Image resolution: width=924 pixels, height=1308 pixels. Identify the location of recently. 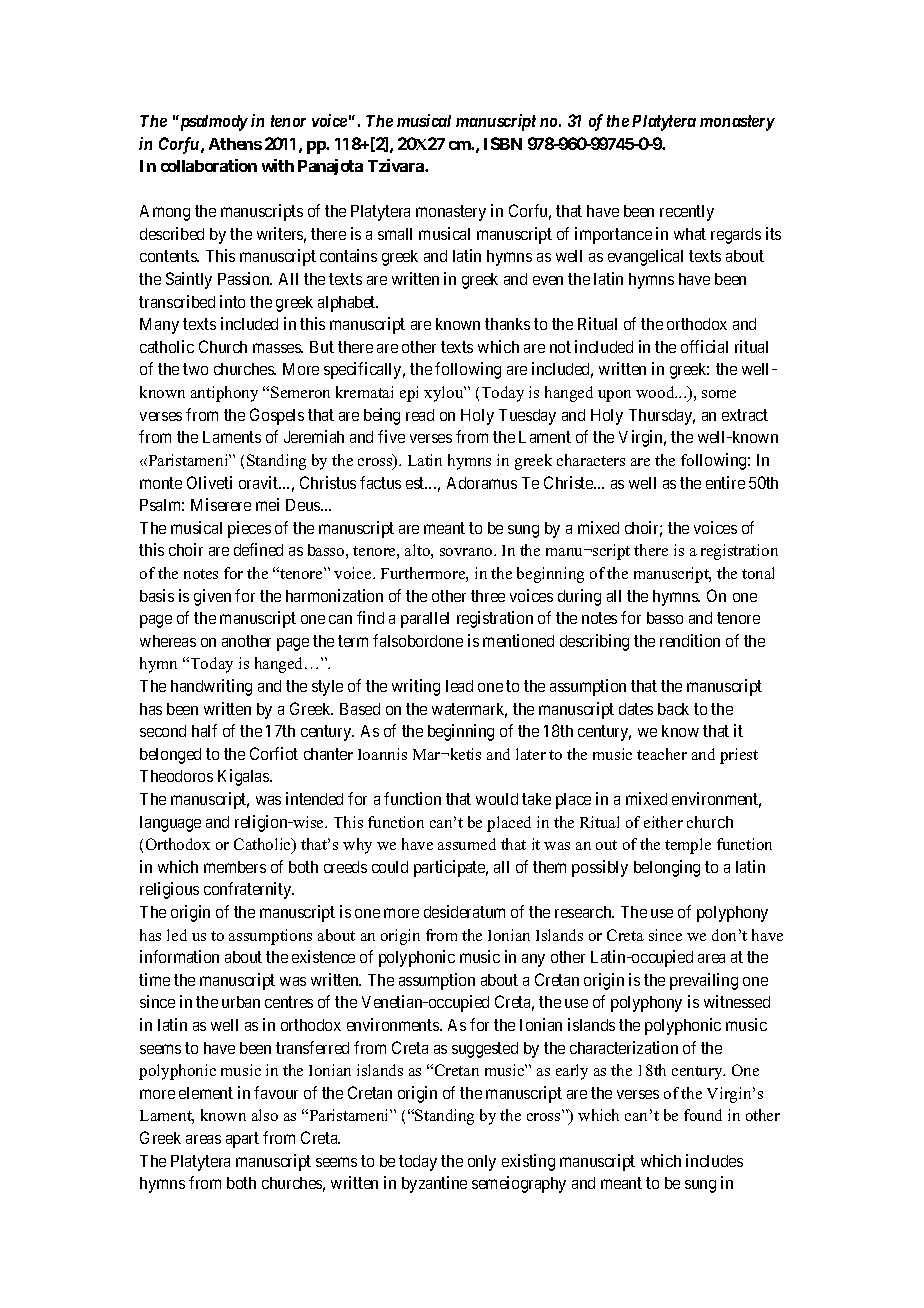
(687, 213).
